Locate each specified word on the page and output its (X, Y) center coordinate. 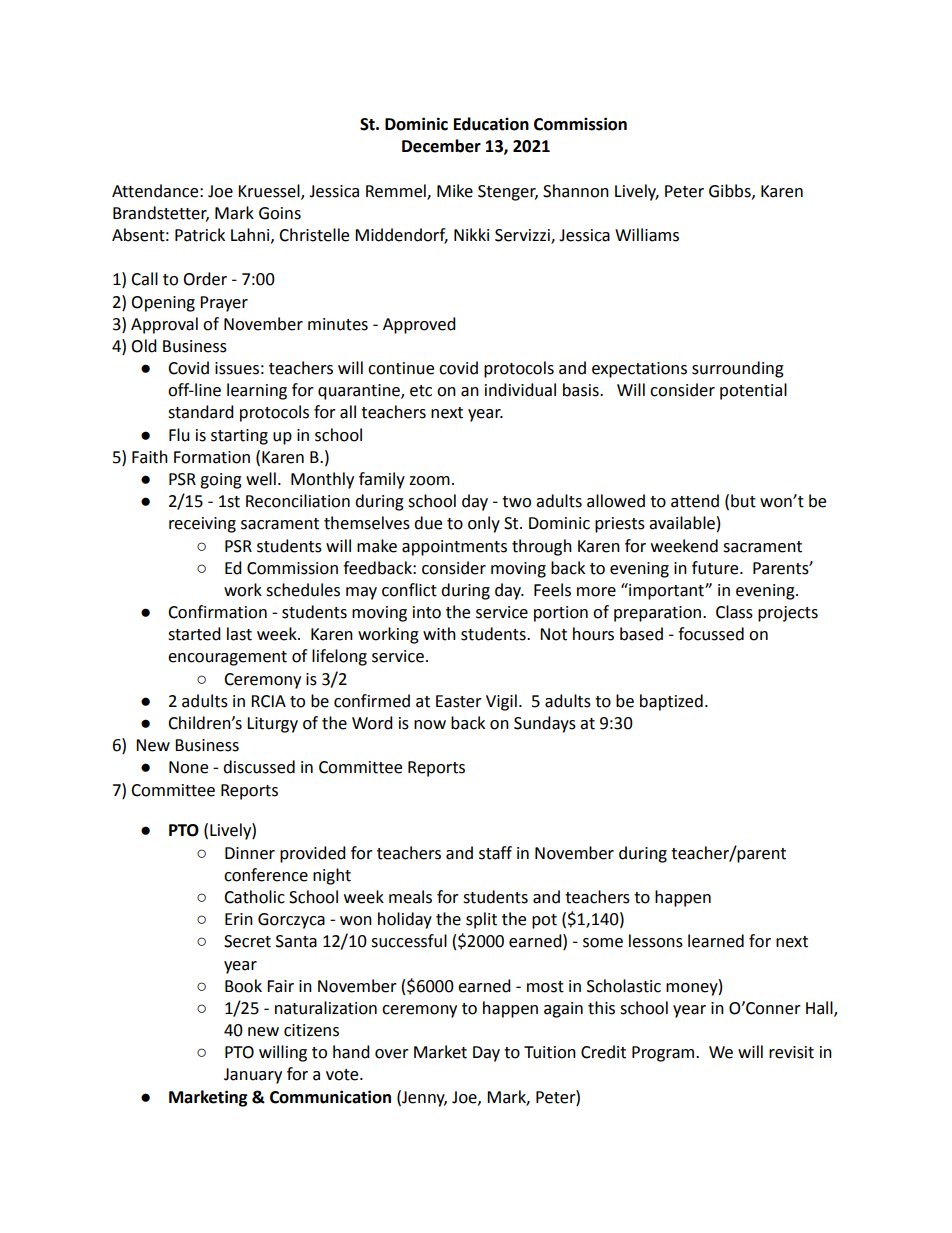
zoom (429, 481)
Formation (212, 457)
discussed (259, 767)
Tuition (550, 1052)
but (743, 501)
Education (491, 124)
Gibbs (731, 191)
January (253, 1076)
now (430, 725)
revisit (791, 1052)
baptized (671, 702)
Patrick (200, 235)
